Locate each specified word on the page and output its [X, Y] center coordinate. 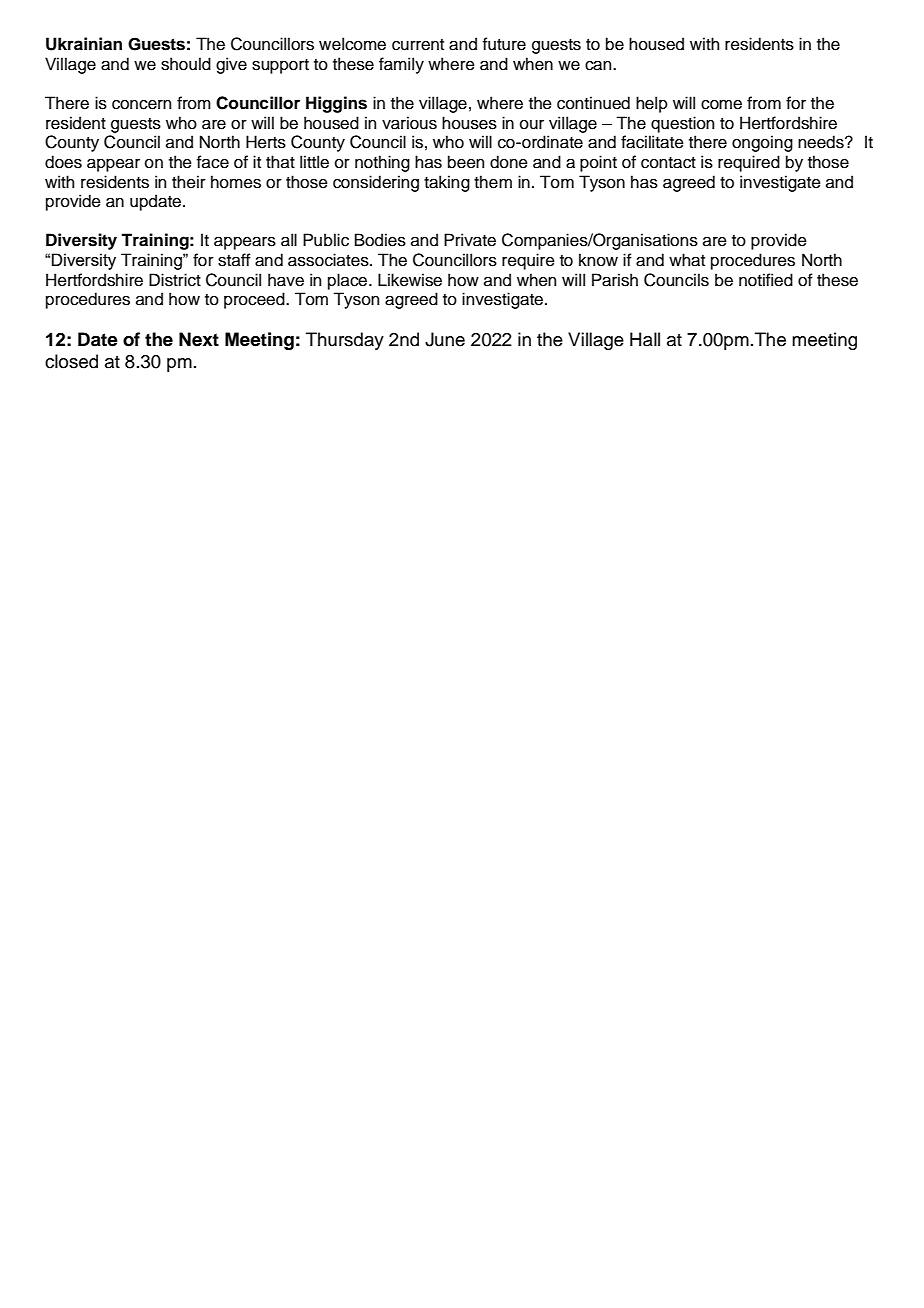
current [418, 45]
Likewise [410, 280]
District [175, 280]
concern [141, 105]
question [682, 124]
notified [766, 280]
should [186, 64]
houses [469, 123]
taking [447, 183]
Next [199, 339]
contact [668, 163]
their [189, 182]
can [599, 66]
